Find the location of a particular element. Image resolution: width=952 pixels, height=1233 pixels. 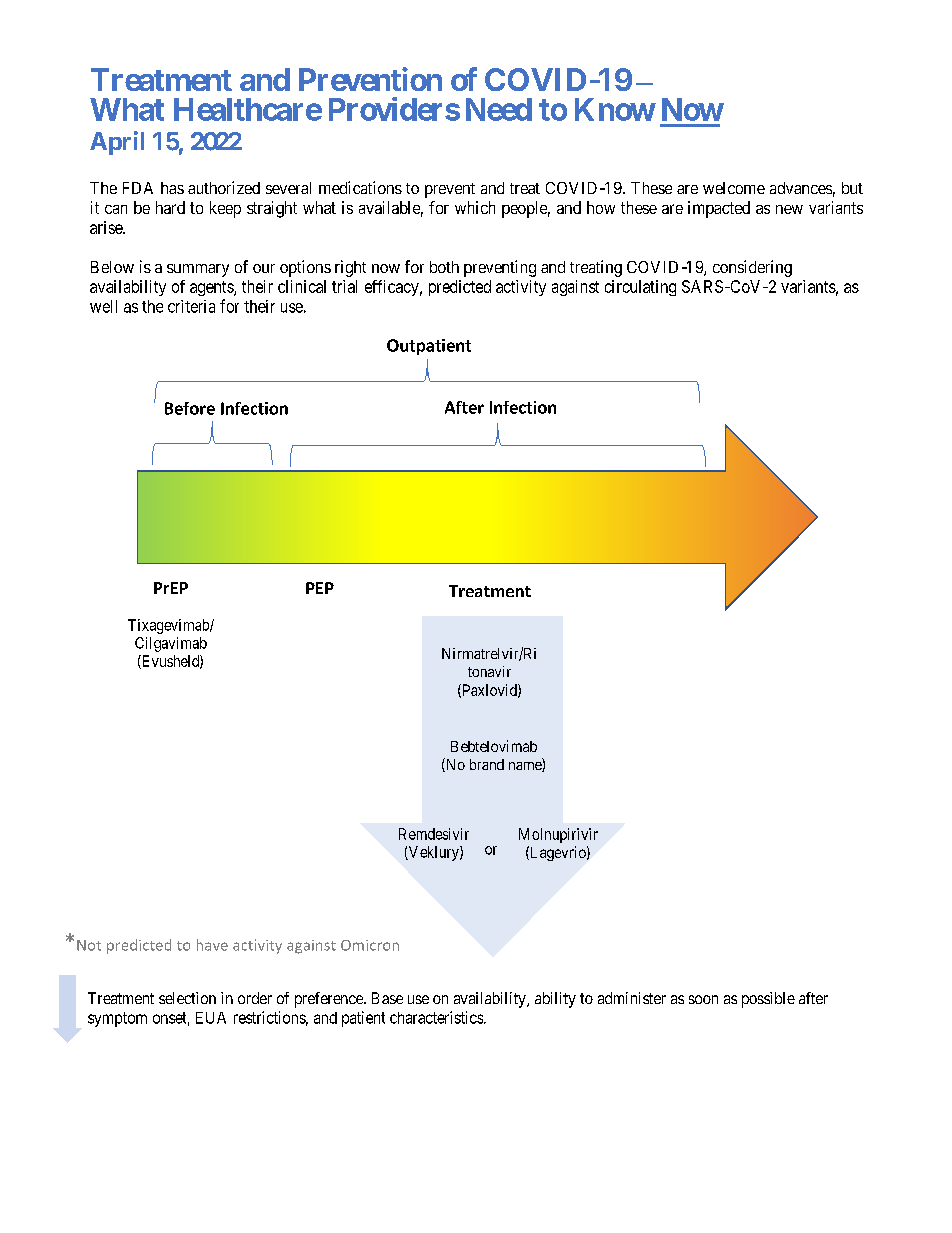

possible is located at coordinates (768, 1000).
